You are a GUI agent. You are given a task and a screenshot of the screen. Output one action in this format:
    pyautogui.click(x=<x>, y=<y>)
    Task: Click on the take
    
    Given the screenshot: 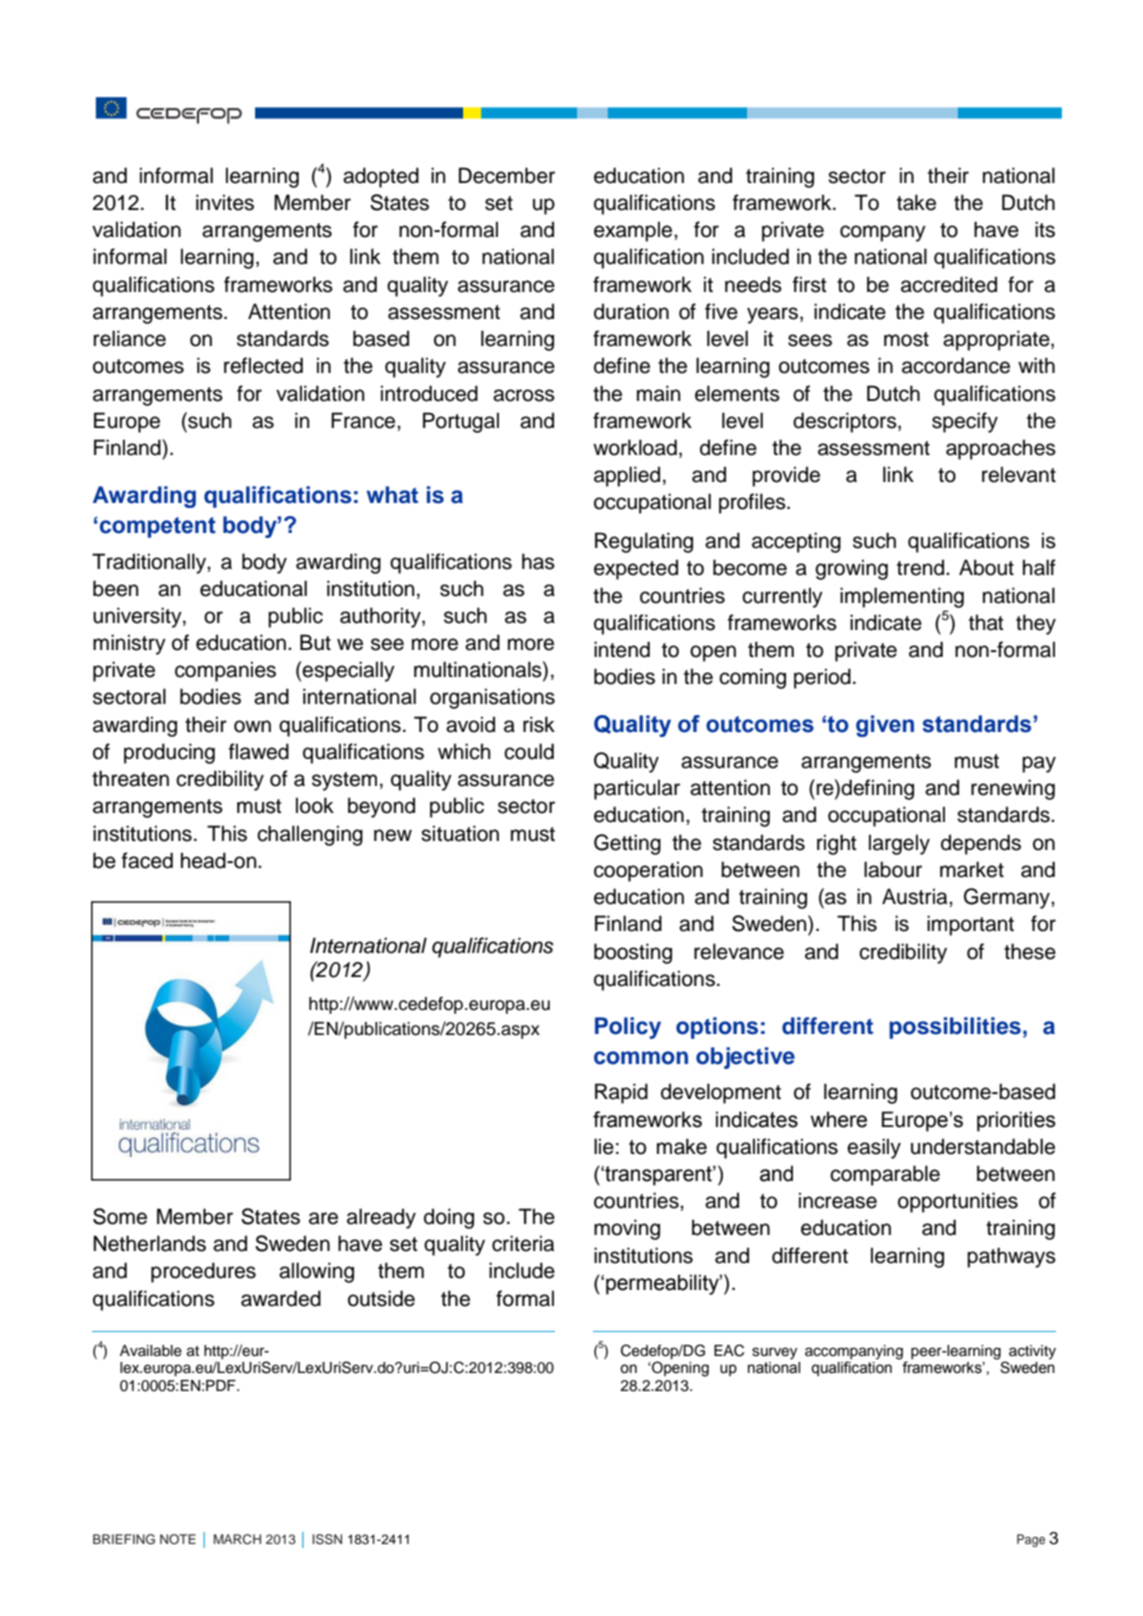 What is the action you would take?
    pyautogui.click(x=916, y=202)
